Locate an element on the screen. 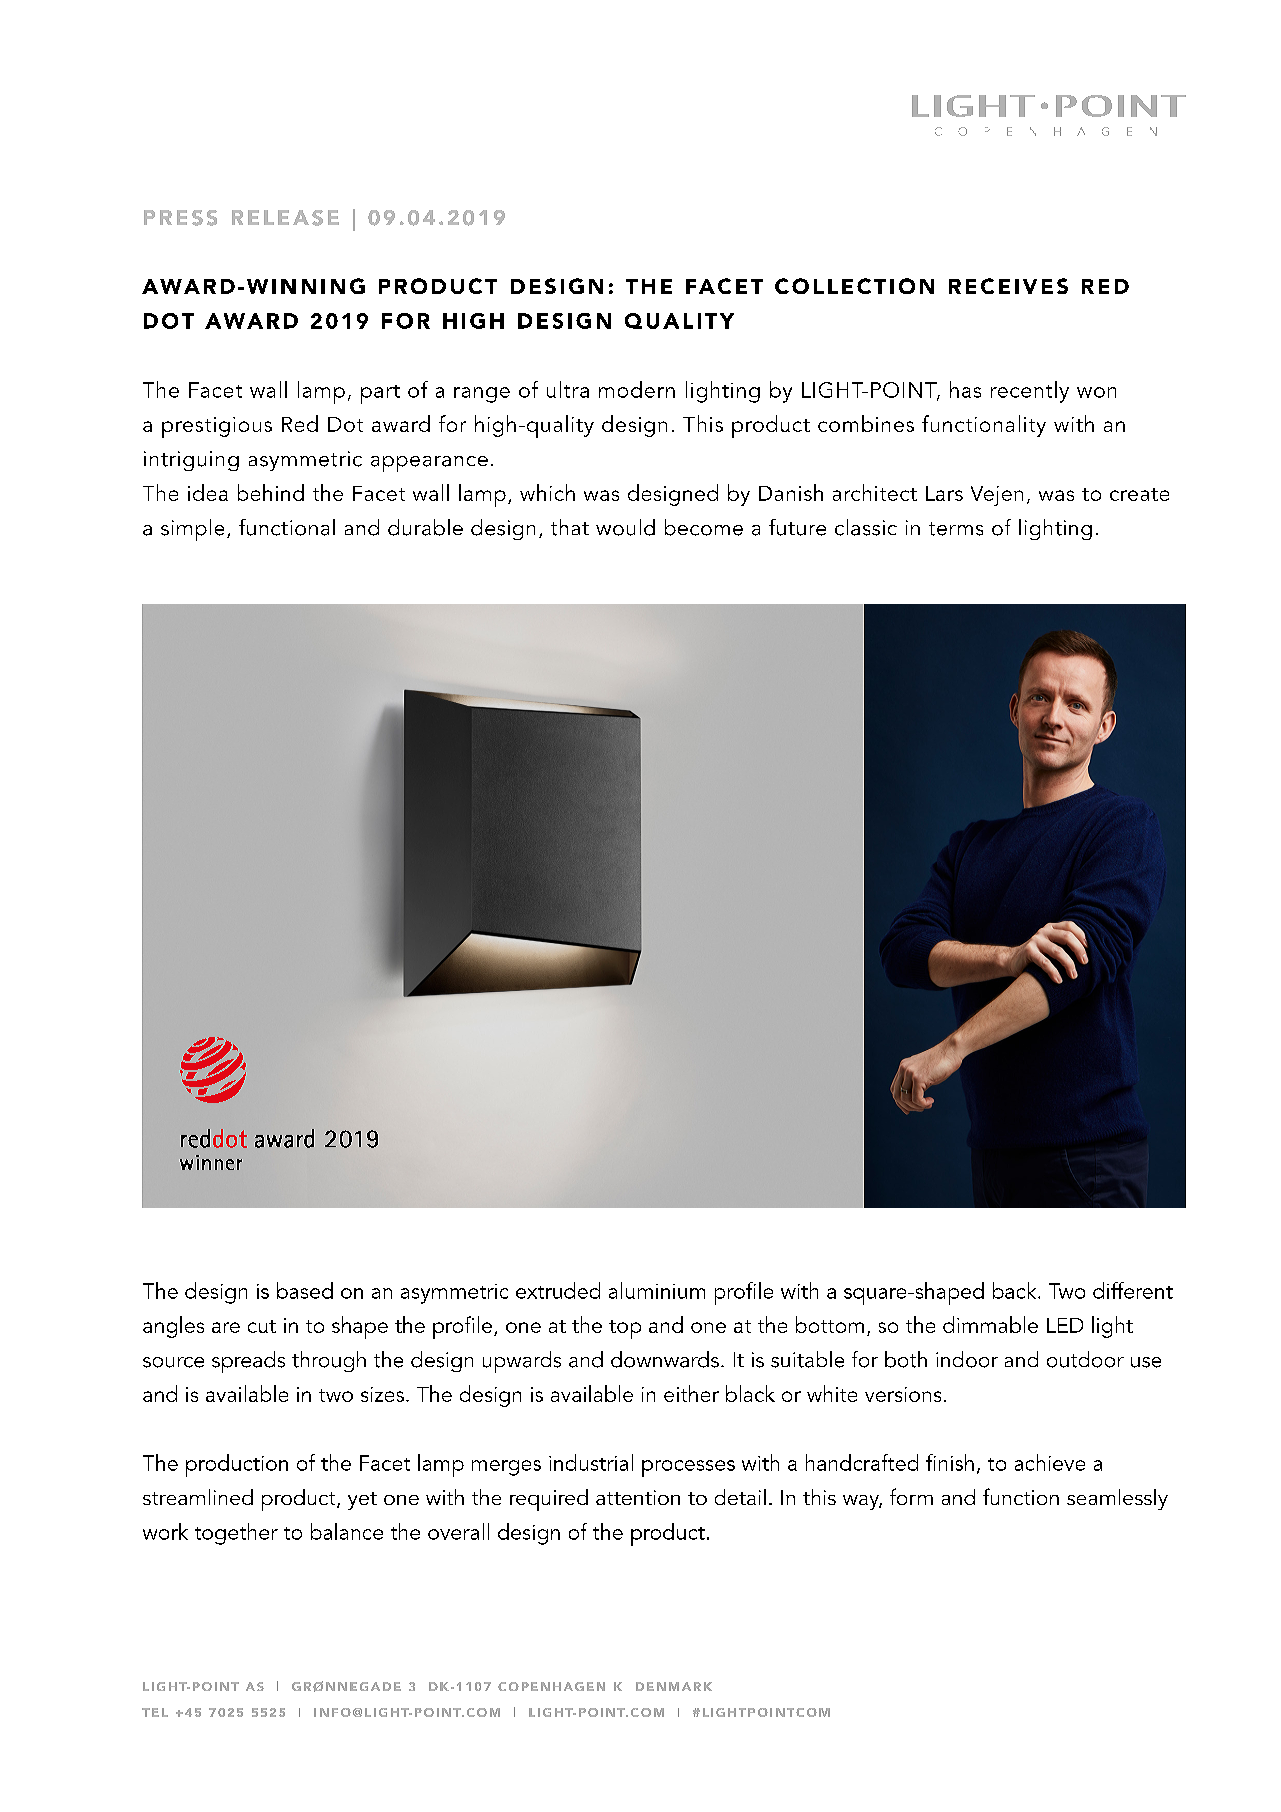 This screenshot has height=1812, width=1281. attention is located at coordinates (638, 1497).
